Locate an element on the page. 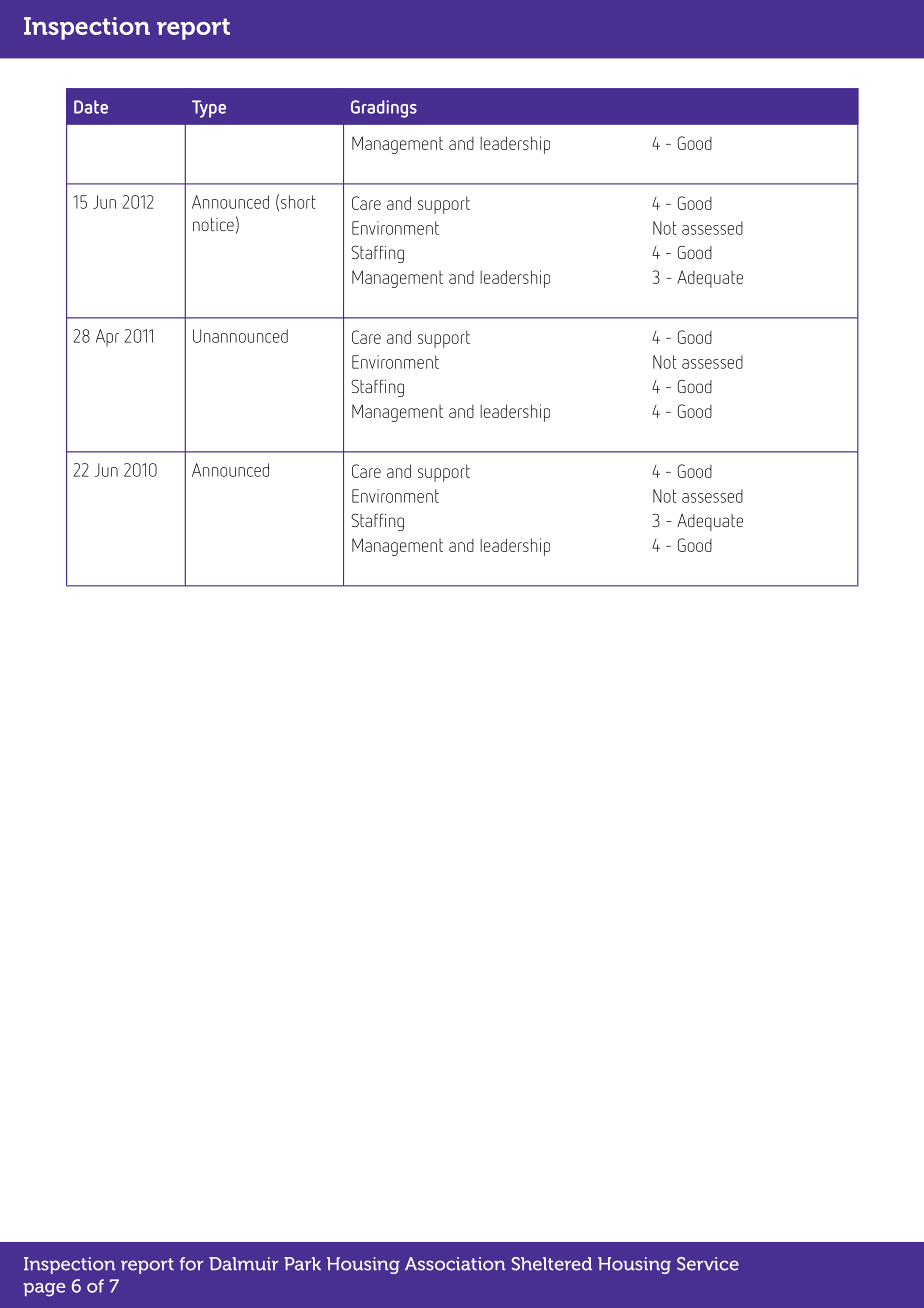 This document has height=1308, width=924. Sheltered is located at coordinates (551, 1264).
